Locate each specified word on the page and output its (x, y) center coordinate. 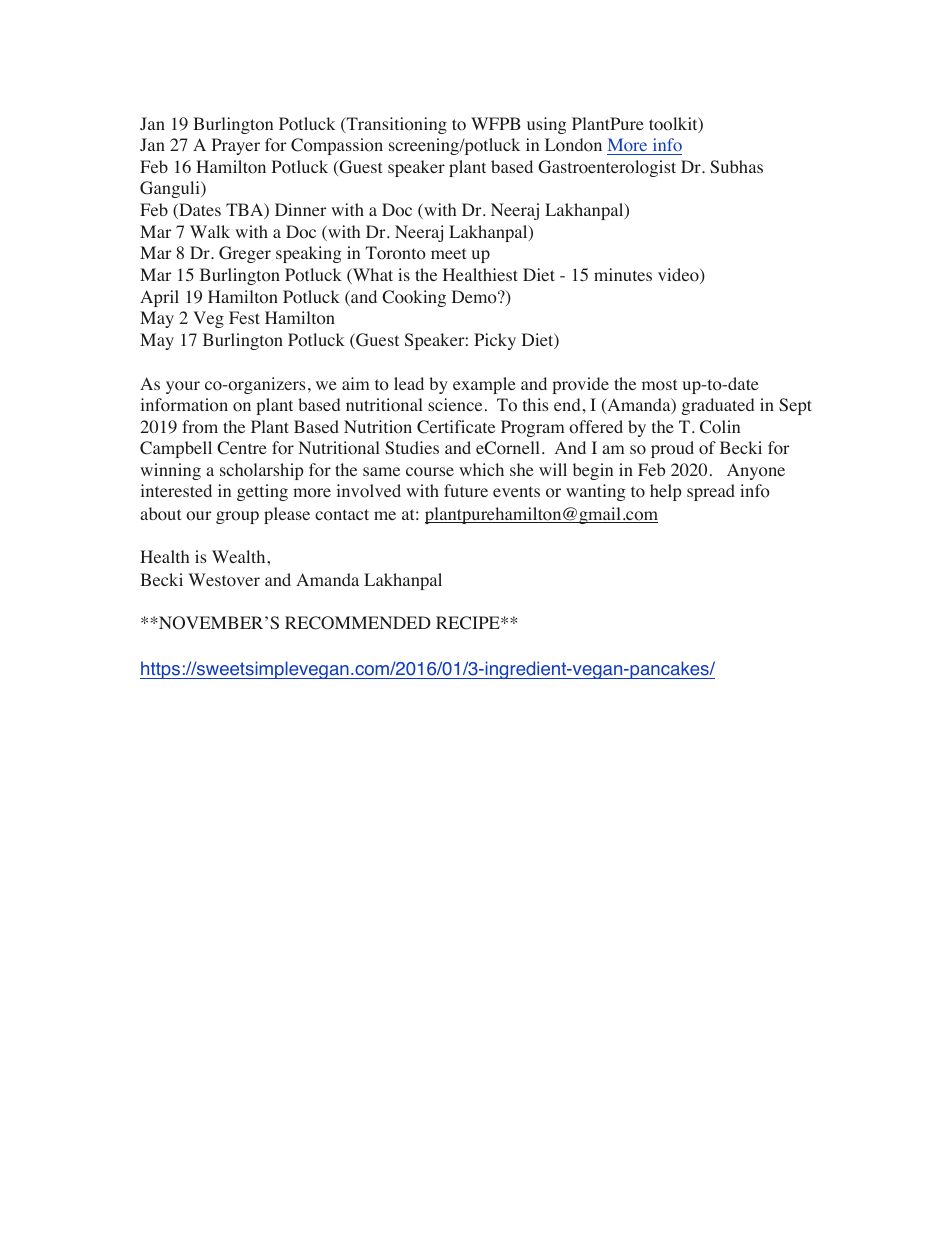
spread (711, 492)
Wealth (240, 556)
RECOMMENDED (358, 623)
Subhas (736, 166)
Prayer (236, 146)
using (546, 125)
